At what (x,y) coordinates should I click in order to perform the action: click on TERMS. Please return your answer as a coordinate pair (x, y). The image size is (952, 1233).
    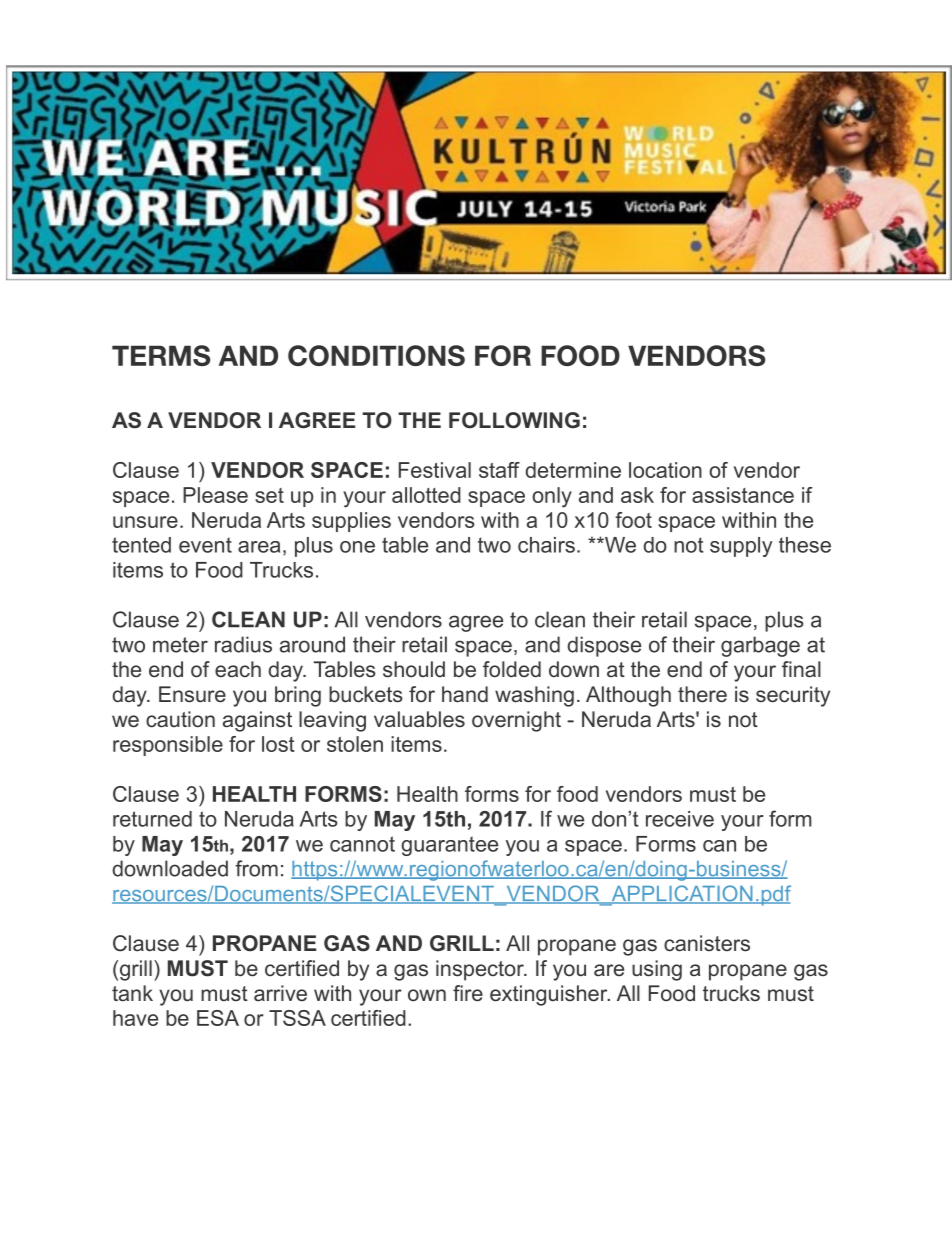
    Looking at the image, I should click on (161, 355).
